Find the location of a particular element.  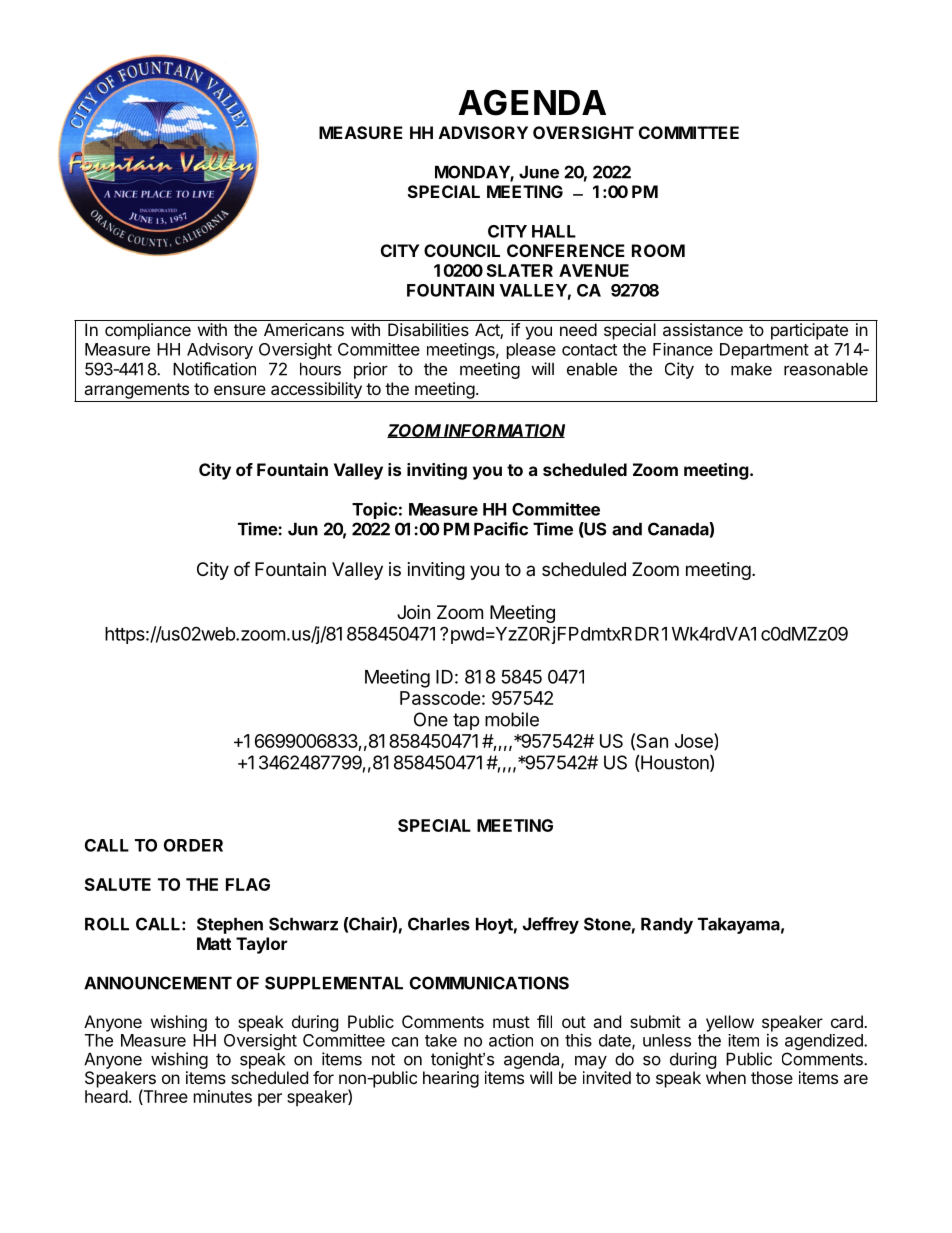

ensure is located at coordinates (240, 390).
